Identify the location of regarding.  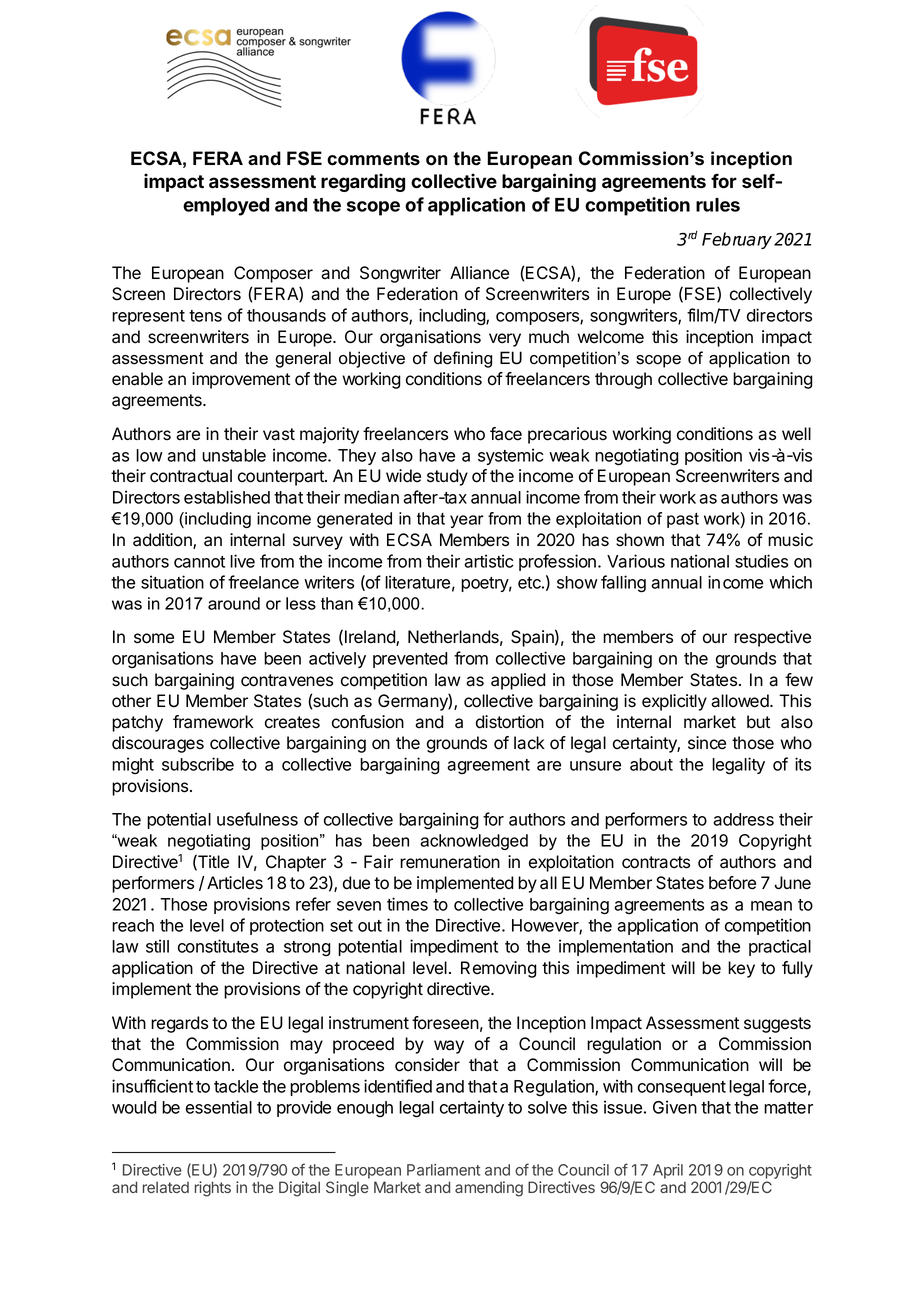
(363, 182).
